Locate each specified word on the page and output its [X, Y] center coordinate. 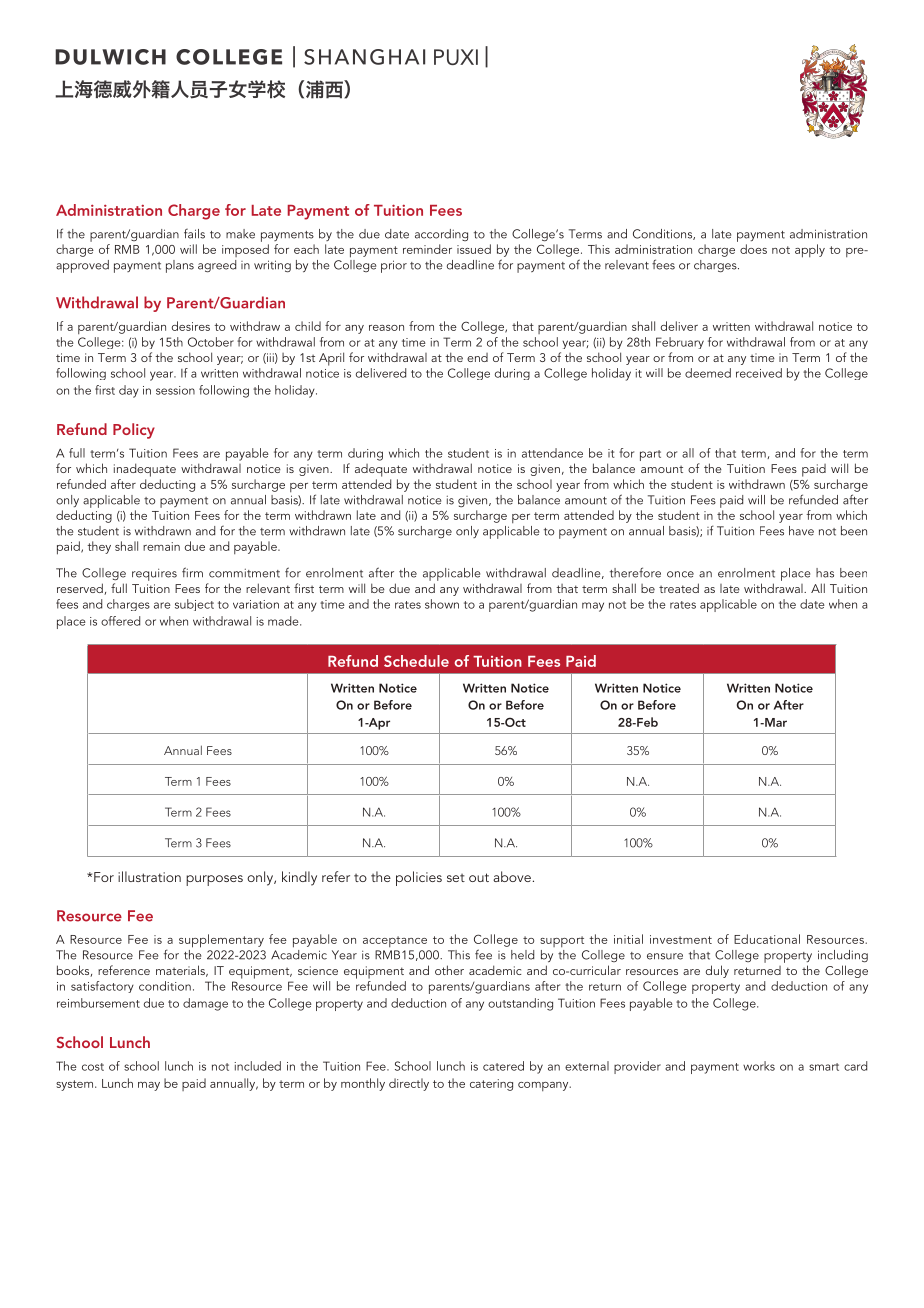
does [753, 249]
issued [474, 249]
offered [120, 621]
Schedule [416, 661]
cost [93, 1067]
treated [679, 588]
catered [503, 1066]
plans [180, 266]
